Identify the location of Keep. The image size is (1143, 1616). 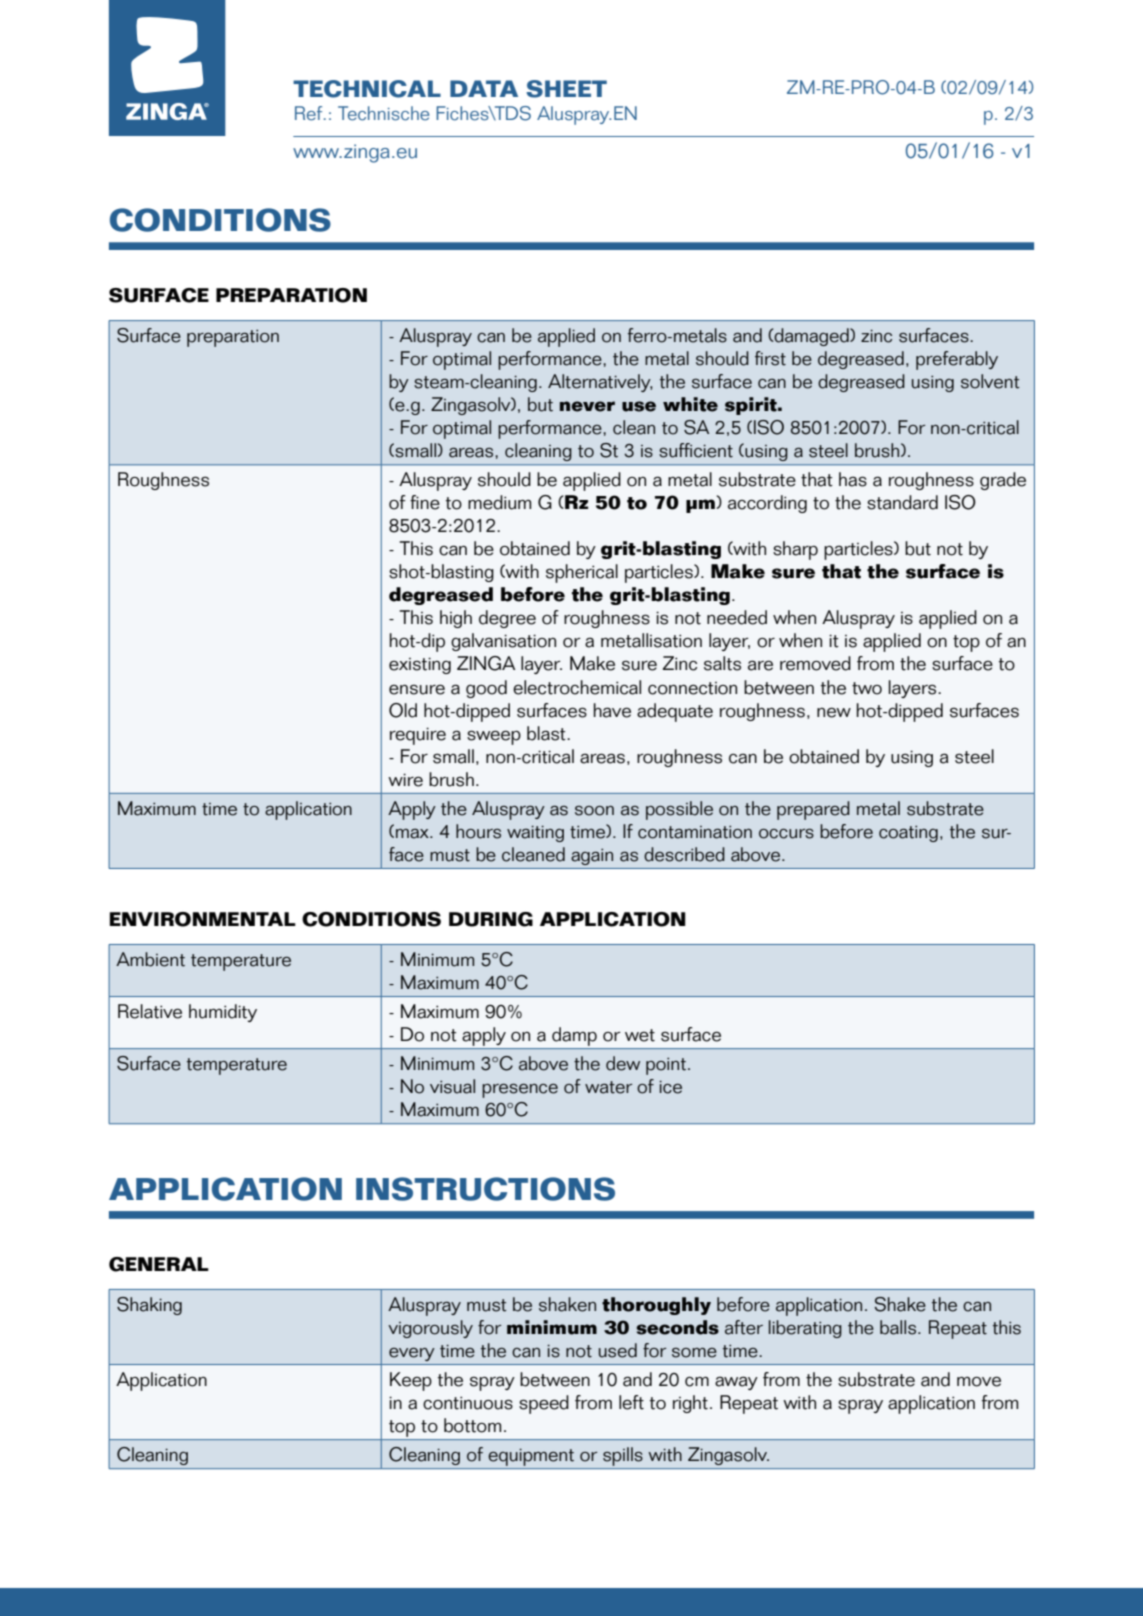
(411, 1381).
